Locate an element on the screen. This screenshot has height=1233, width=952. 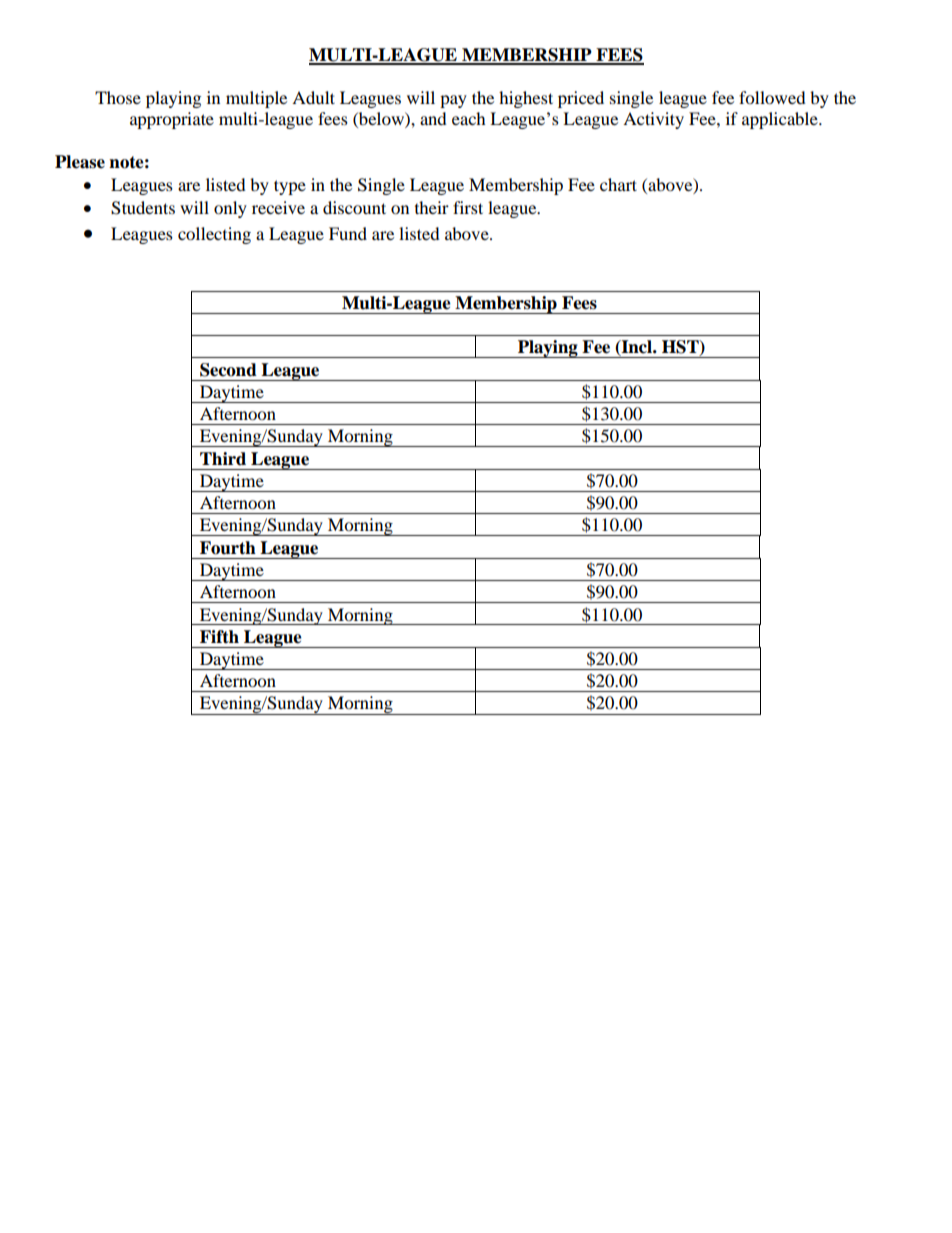
Fifth is located at coordinates (219, 637).
